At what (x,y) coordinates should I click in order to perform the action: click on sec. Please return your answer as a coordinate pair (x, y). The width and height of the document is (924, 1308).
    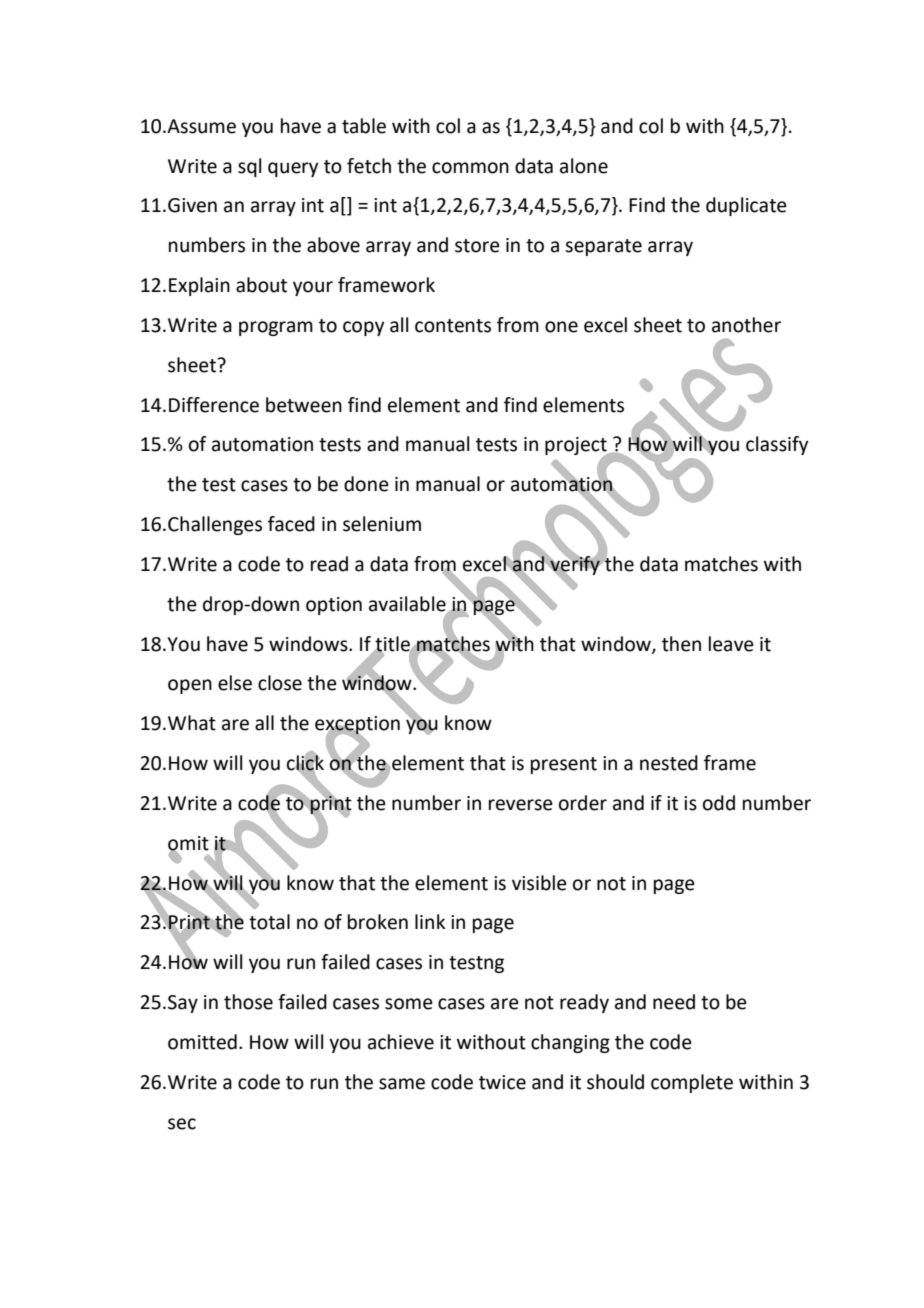
    Looking at the image, I should click on (182, 1124).
